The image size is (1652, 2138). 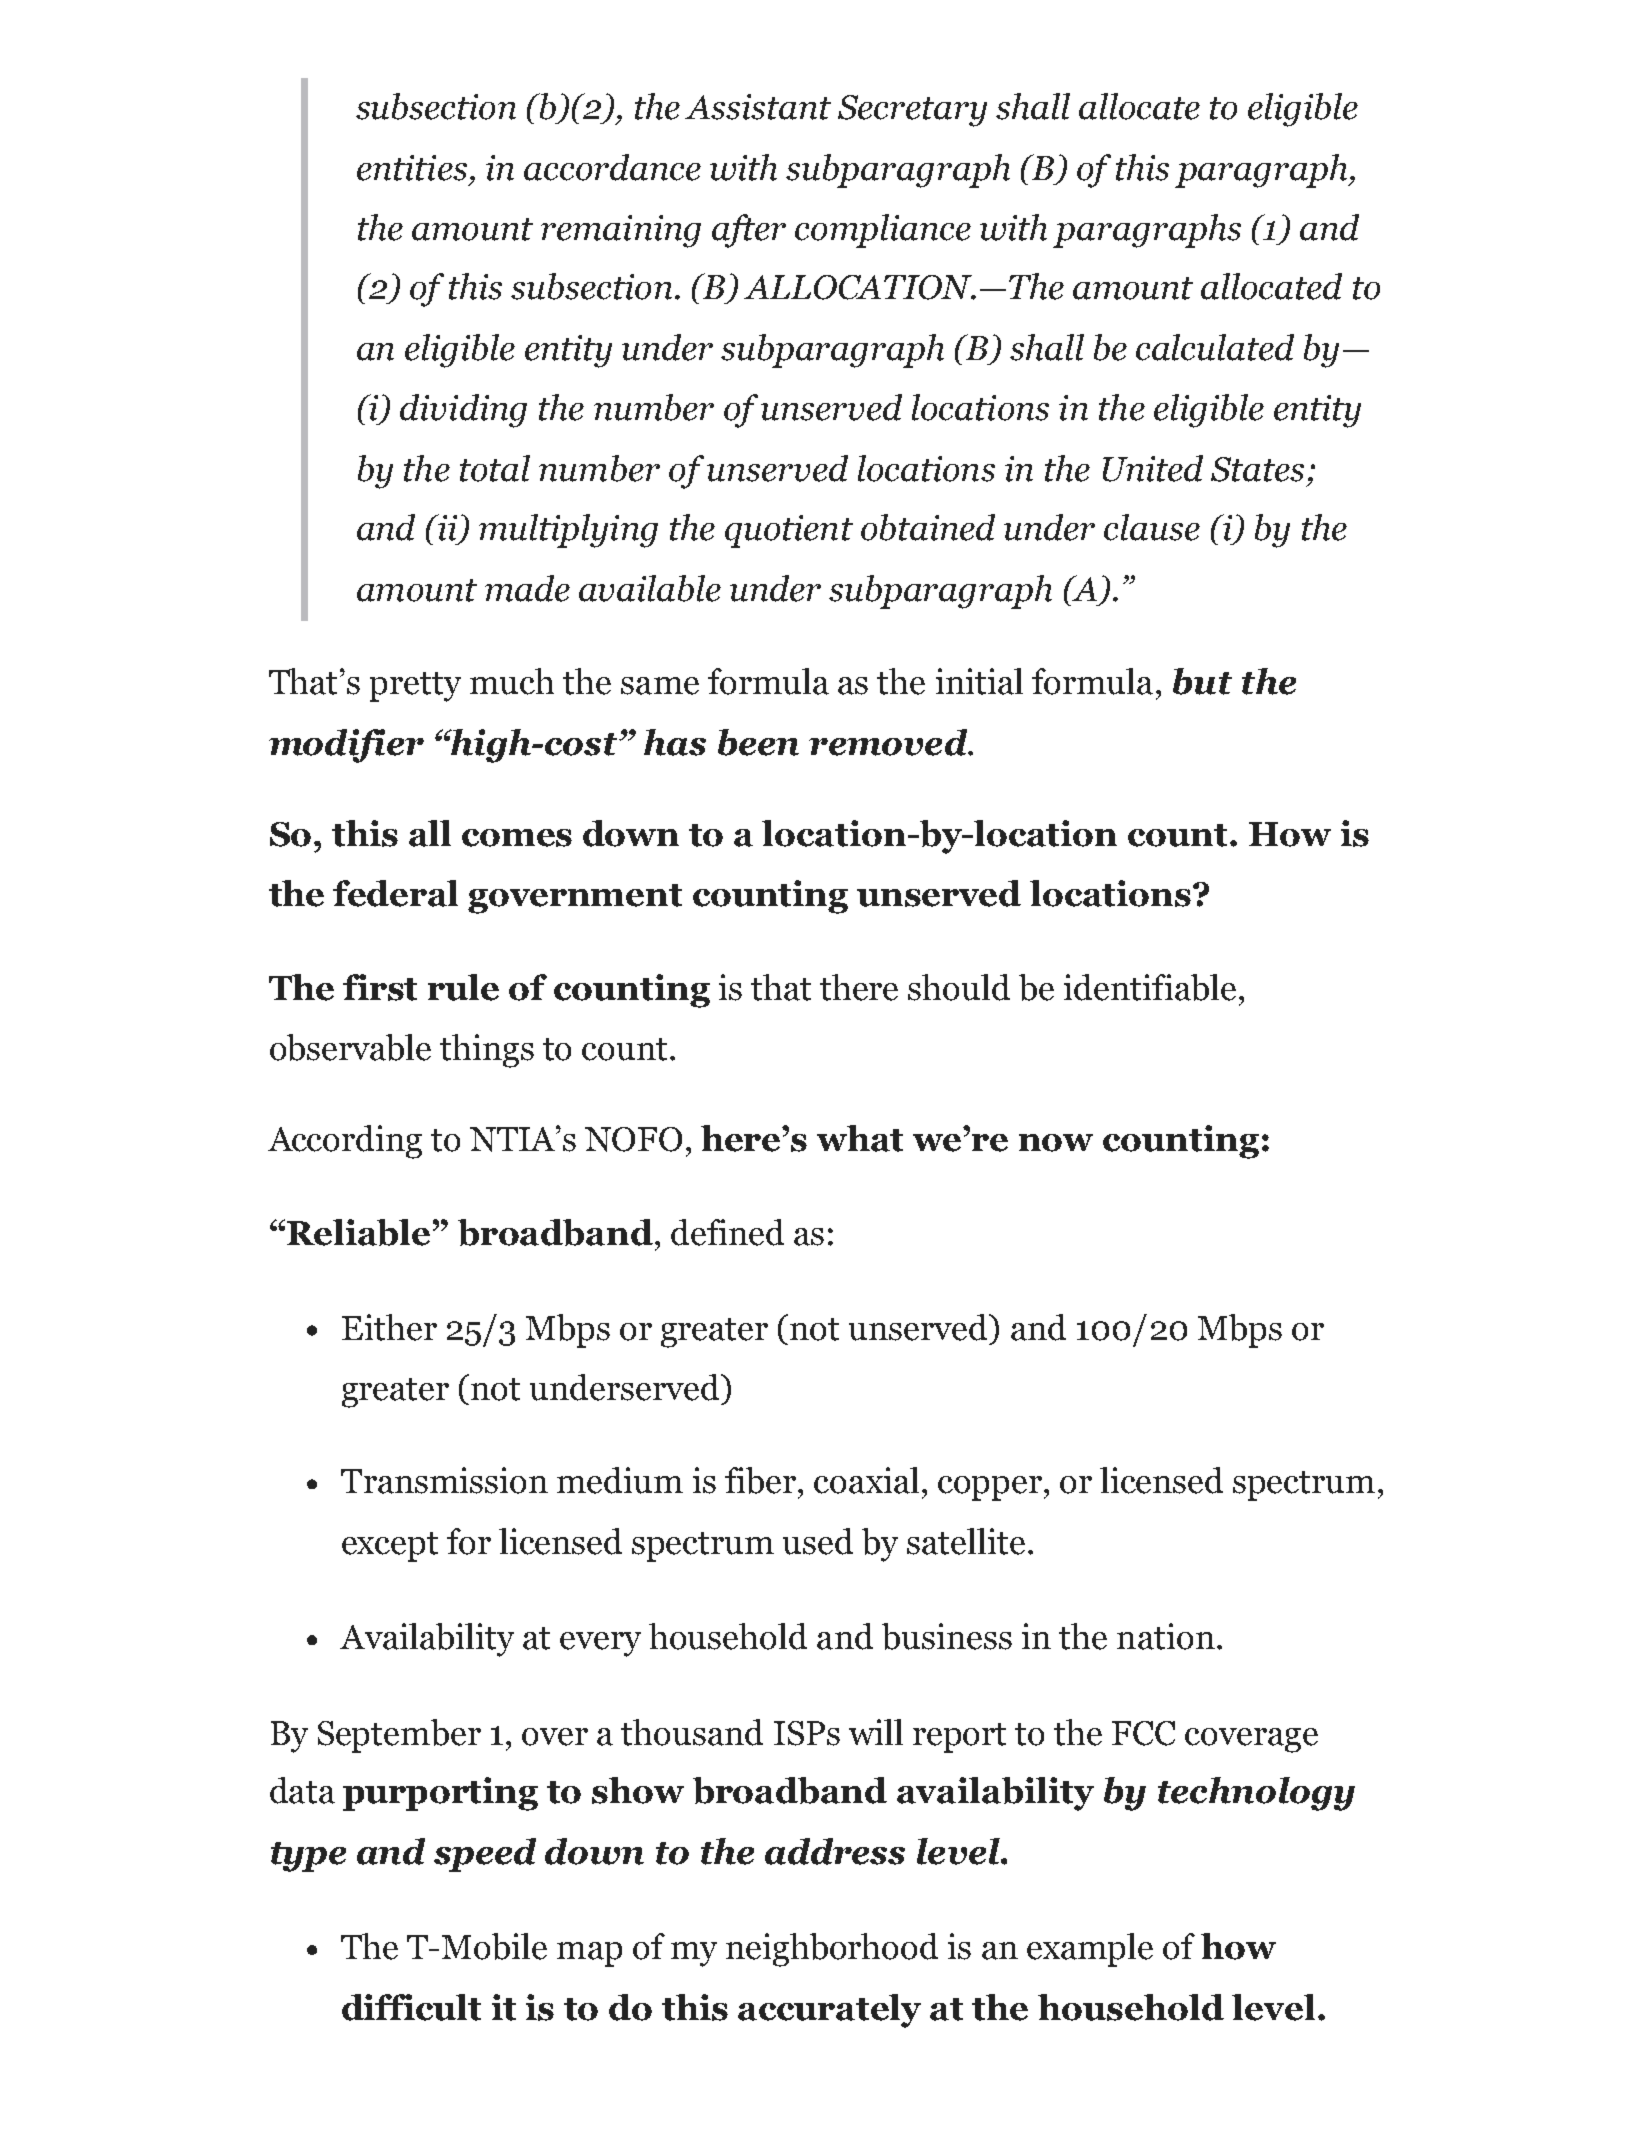 What do you see at coordinates (1152, 527) in the screenshot?
I see `clause` at bounding box center [1152, 527].
